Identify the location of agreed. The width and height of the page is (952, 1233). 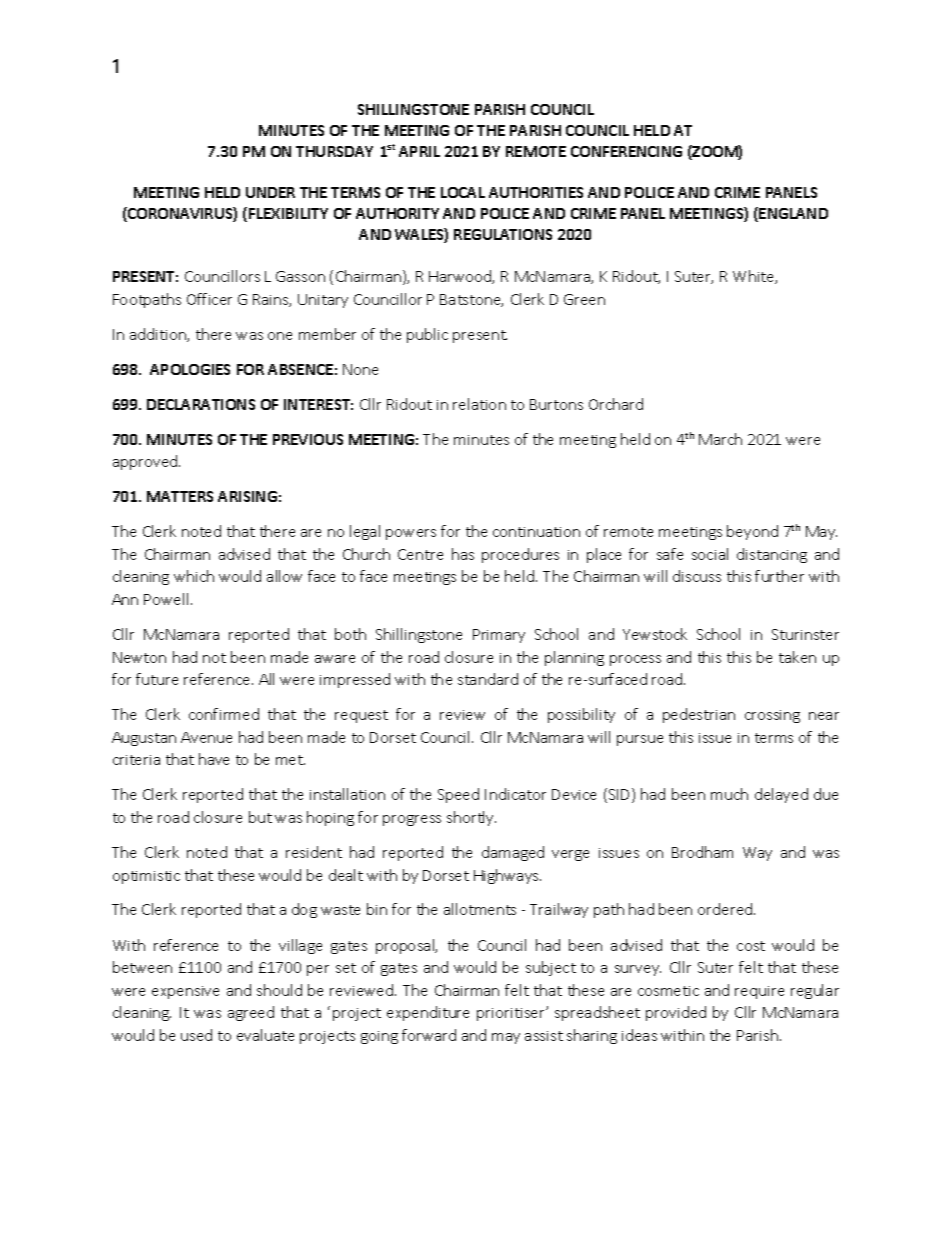
(251, 1013).
